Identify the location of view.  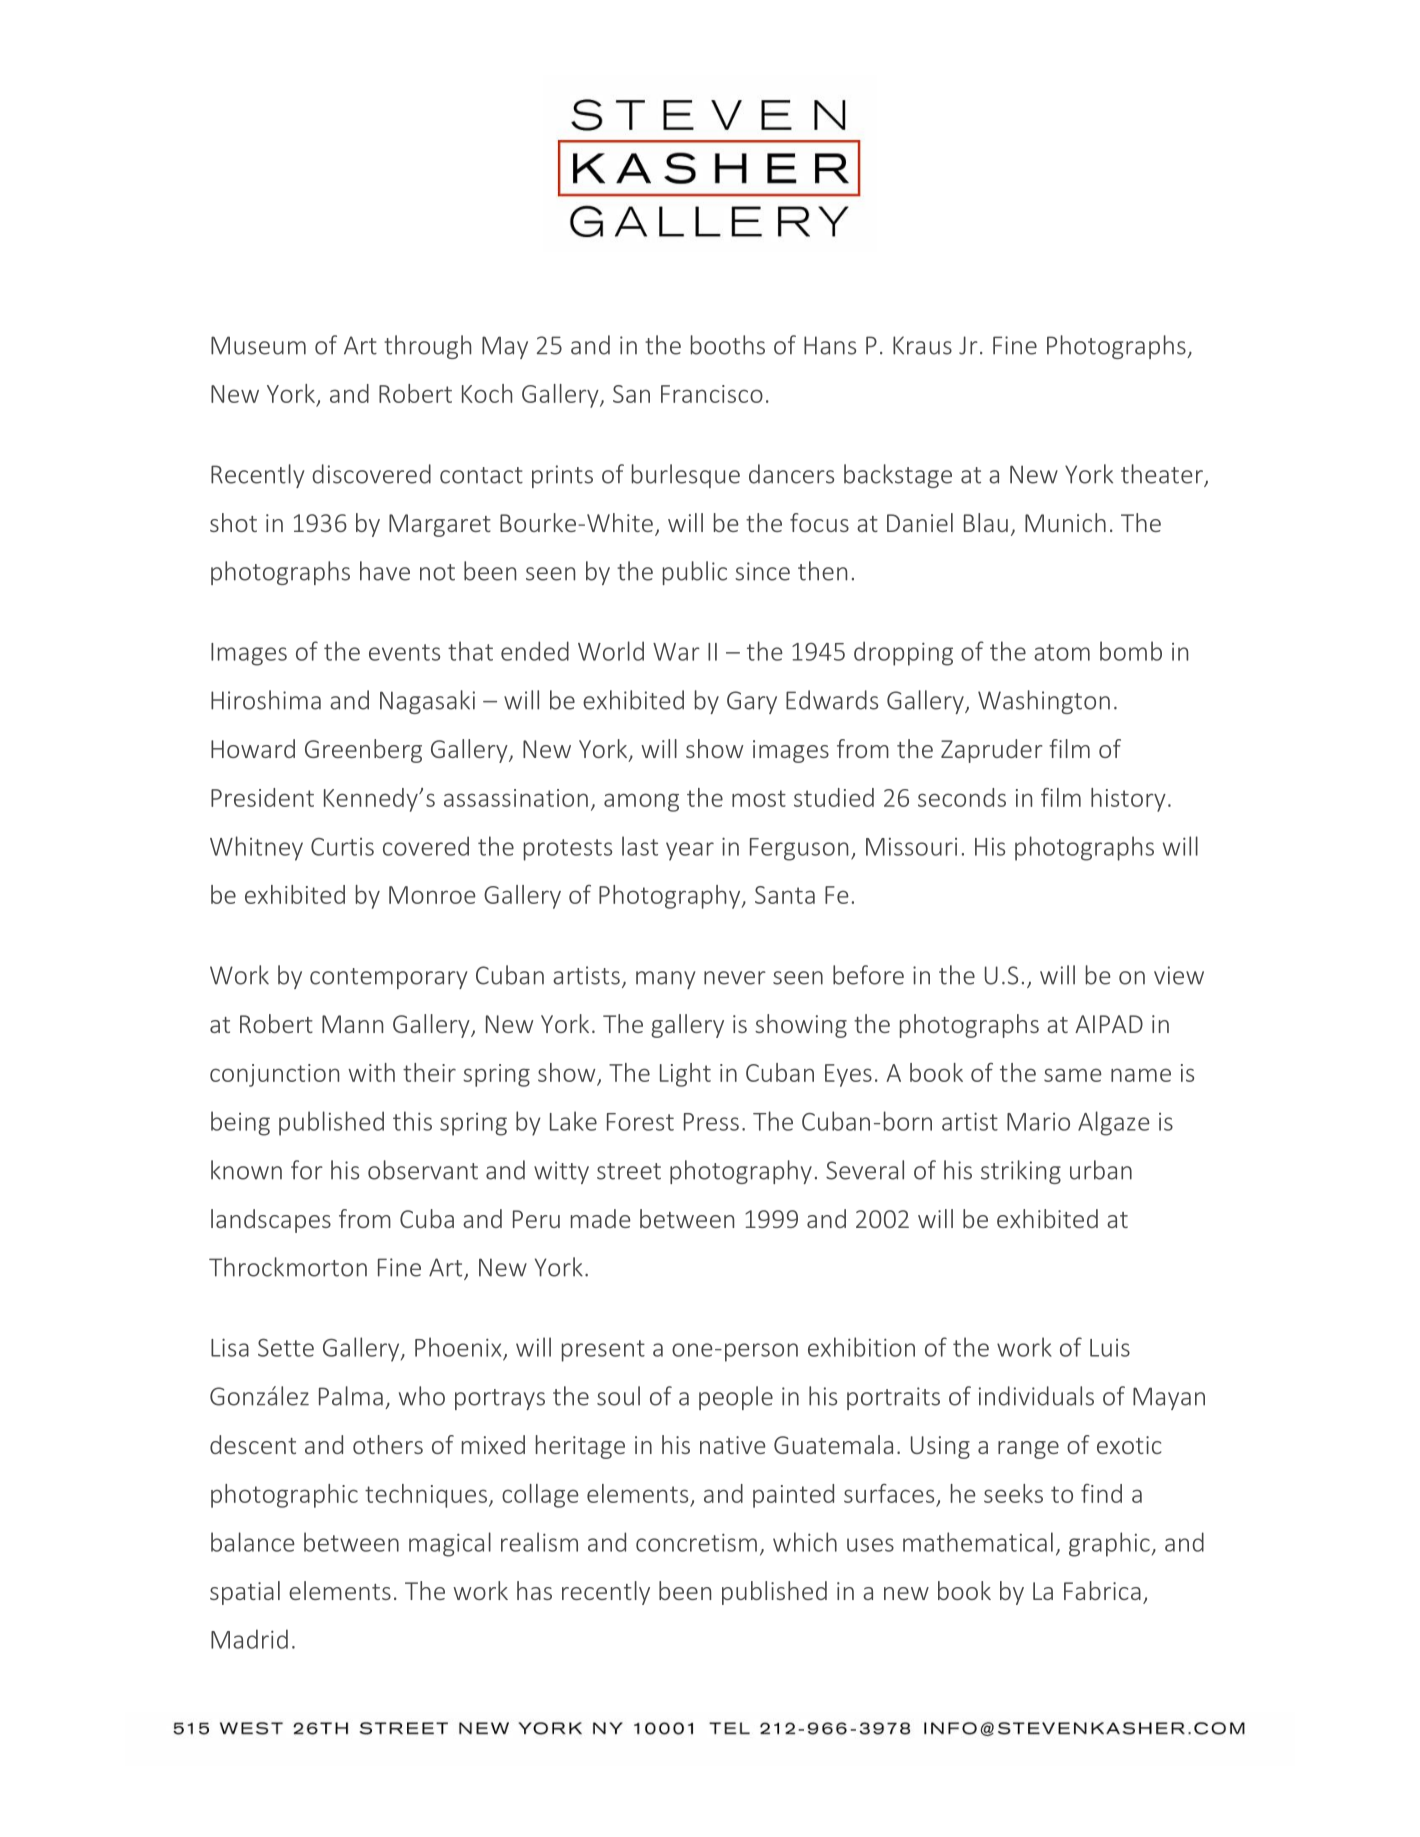
(1179, 975).
